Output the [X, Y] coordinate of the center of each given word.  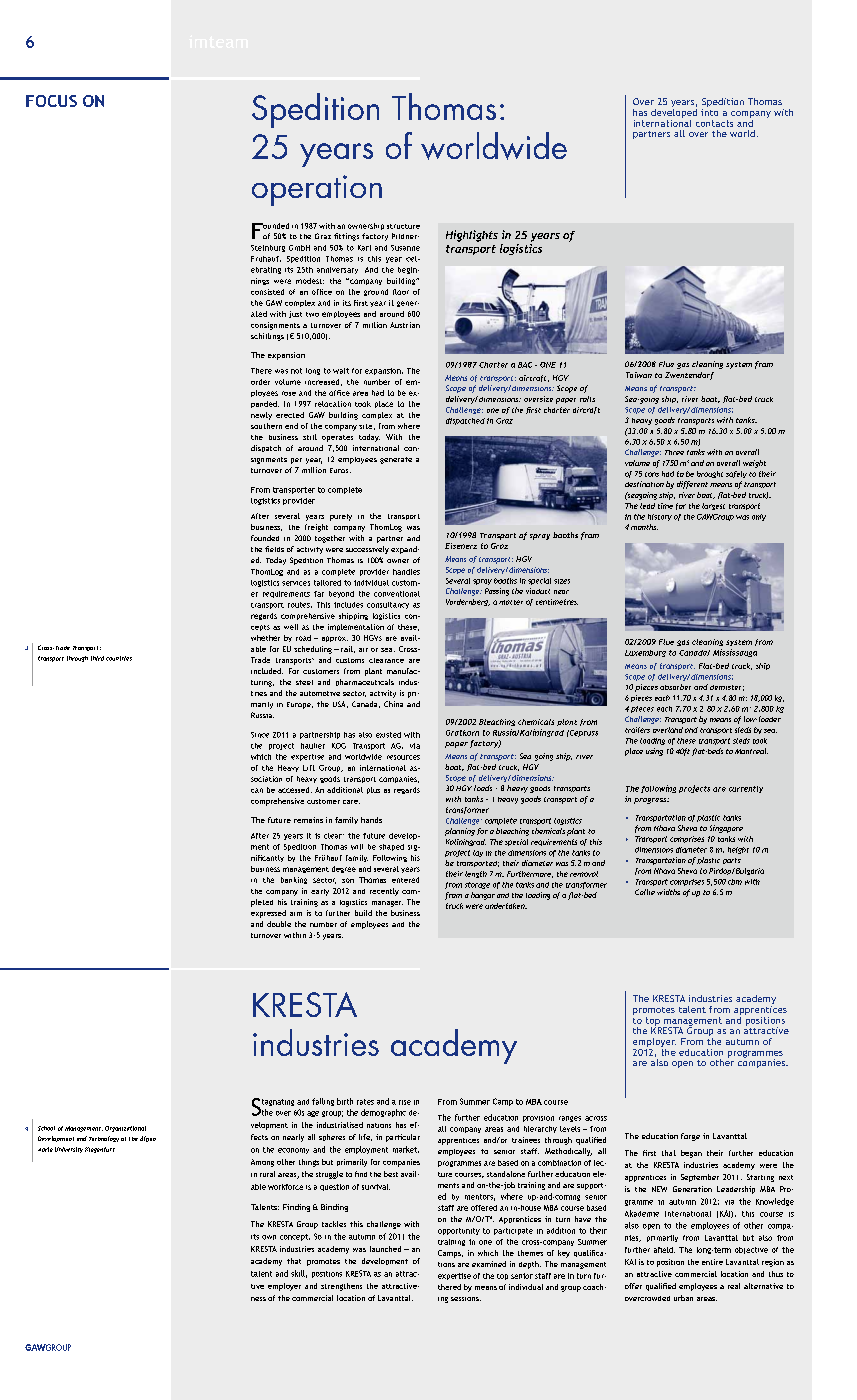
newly [261, 416]
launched [385, 1249]
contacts [714, 123]
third [97, 658]
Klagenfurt [100, 1150]
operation [317, 190]
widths [668, 892]
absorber [675, 687]
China [393, 704]
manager [387, 904]
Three [674, 452]
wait [341, 371]
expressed [268, 914]
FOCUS [51, 101]
